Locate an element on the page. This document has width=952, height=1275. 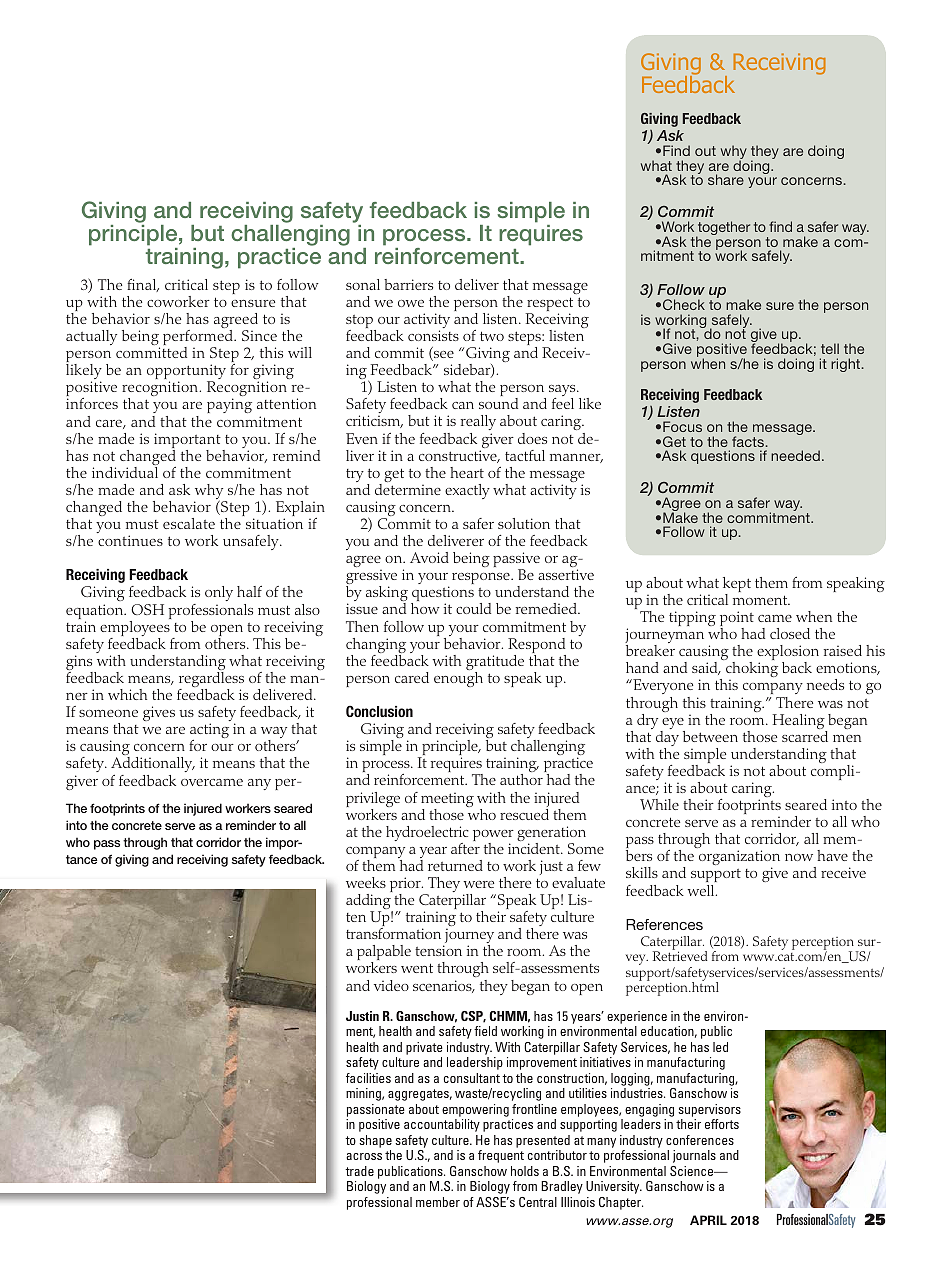
respect is located at coordinates (549, 305).
